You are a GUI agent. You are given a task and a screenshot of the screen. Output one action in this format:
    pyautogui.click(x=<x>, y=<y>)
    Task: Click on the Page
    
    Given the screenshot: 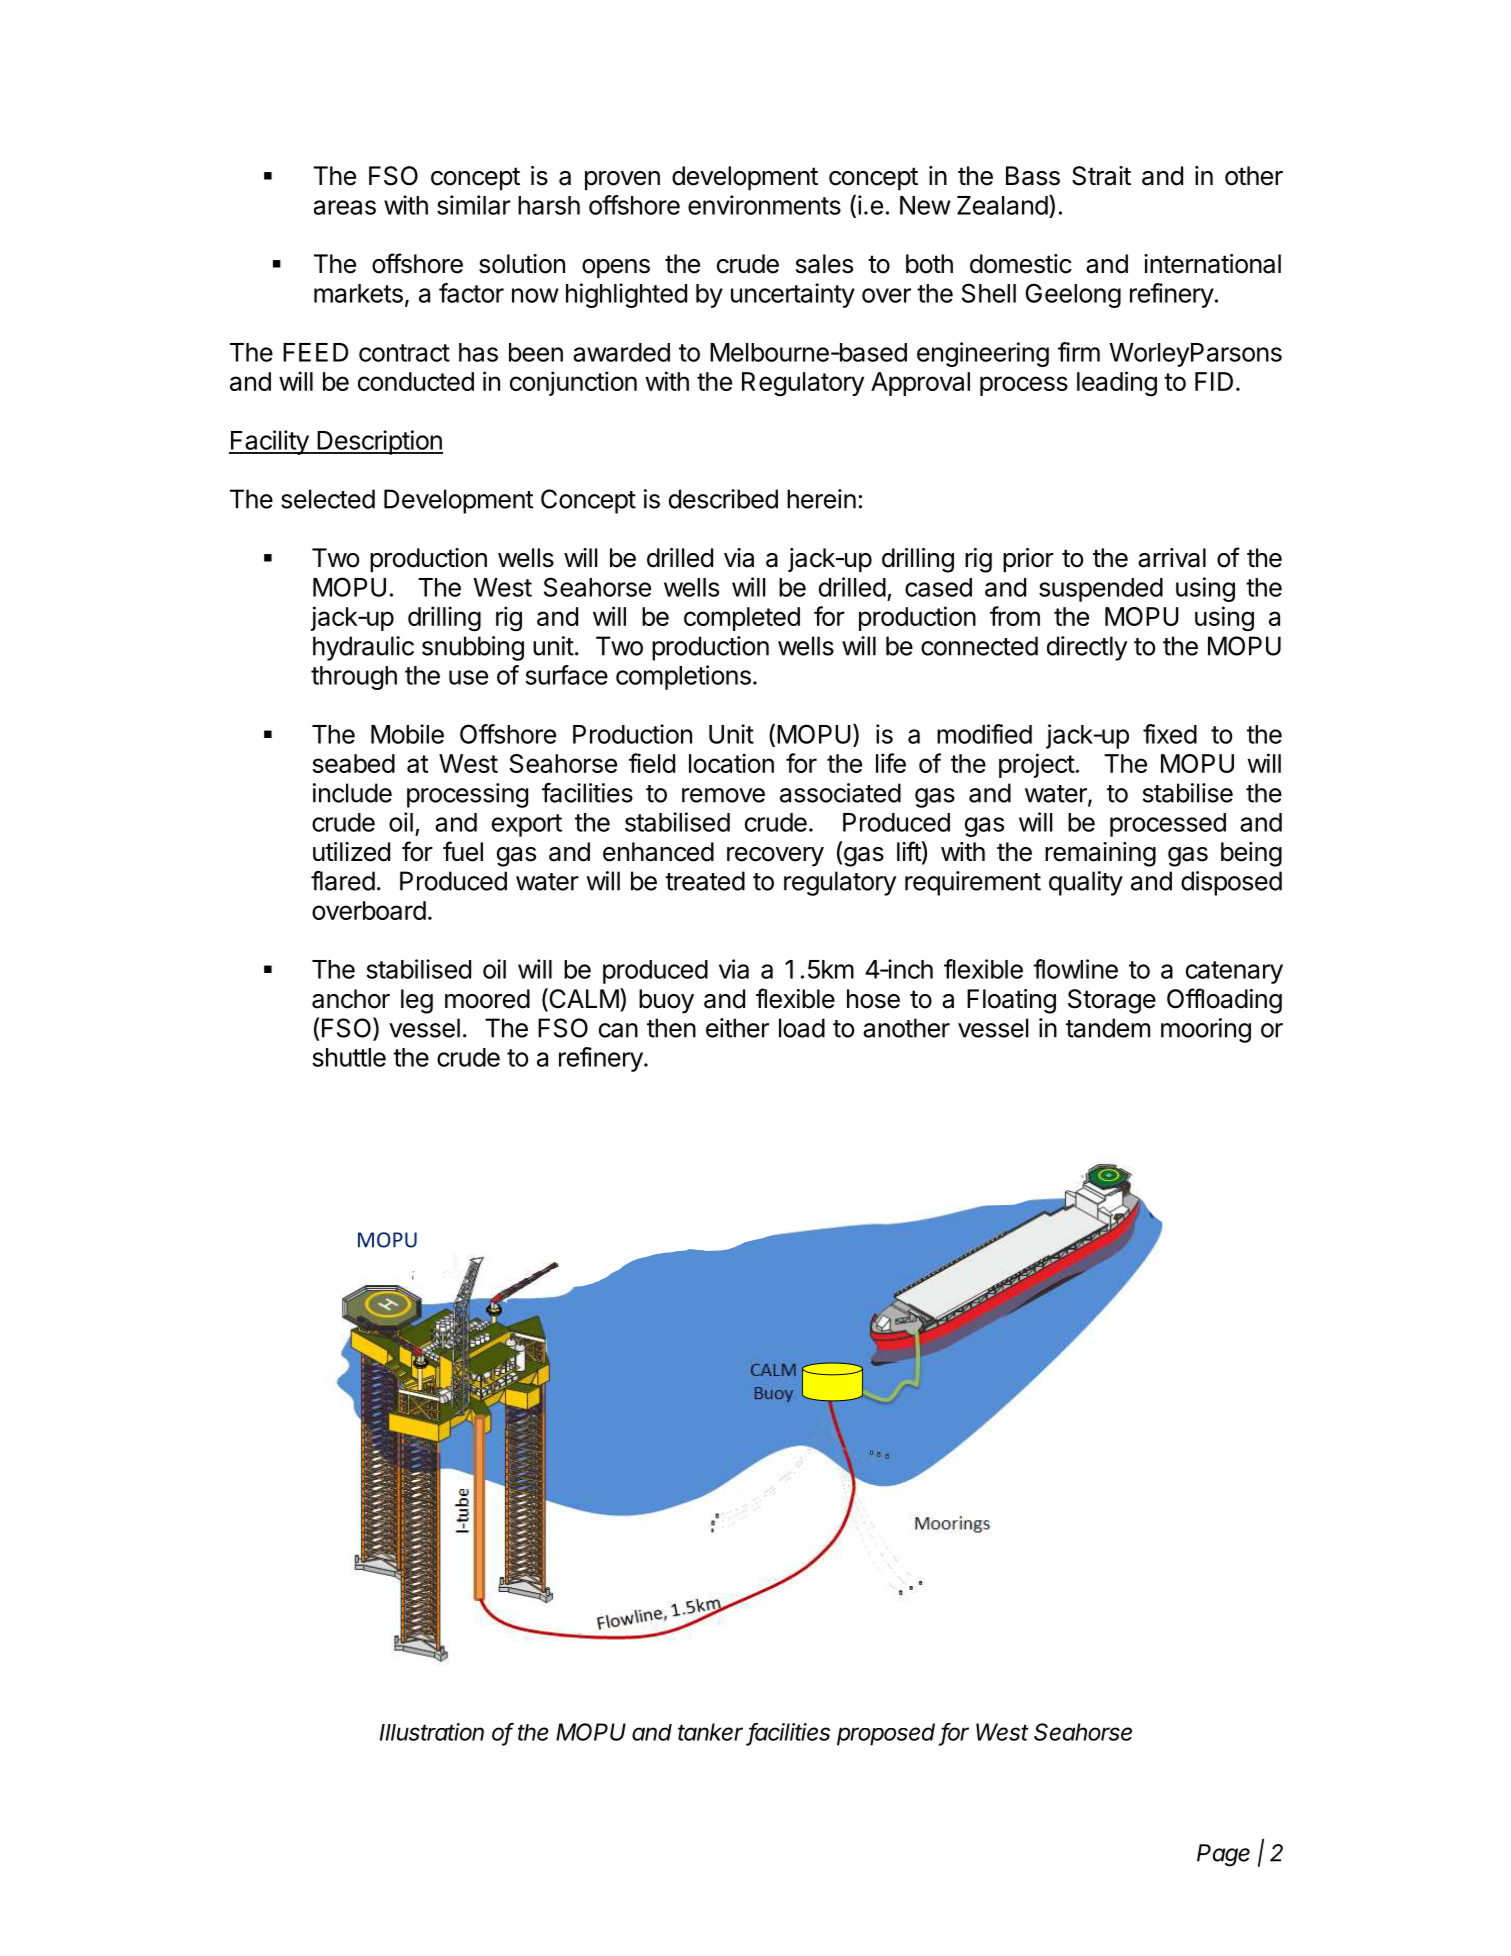 What is the action you would take?
    pyautogui.click(x=1223, y=1855)
